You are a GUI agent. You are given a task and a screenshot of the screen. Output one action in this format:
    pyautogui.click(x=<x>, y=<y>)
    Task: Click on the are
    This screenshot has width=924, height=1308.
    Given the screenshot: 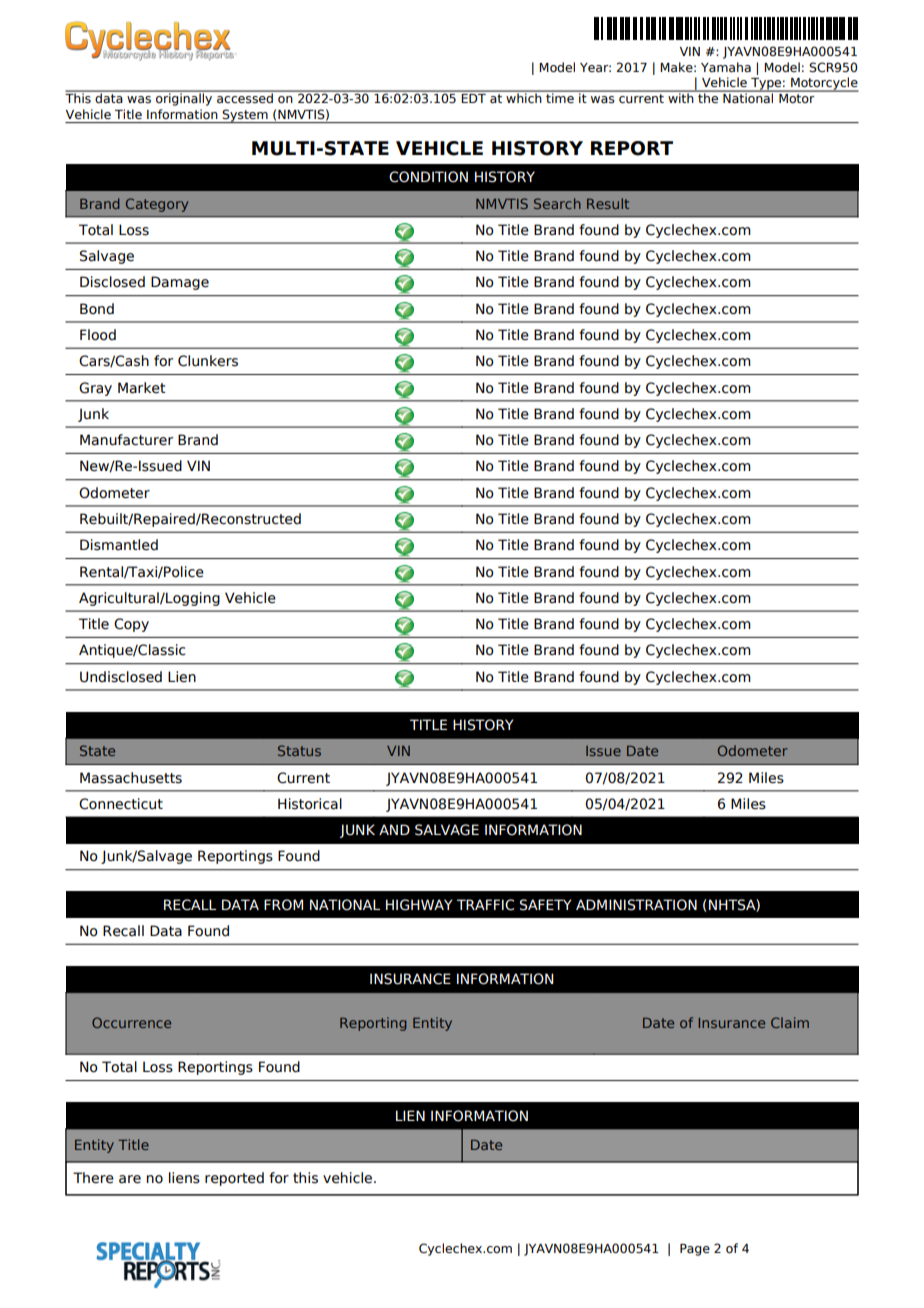 What is the action you would take?
    pyautogui.click(x=130, y=1179)
